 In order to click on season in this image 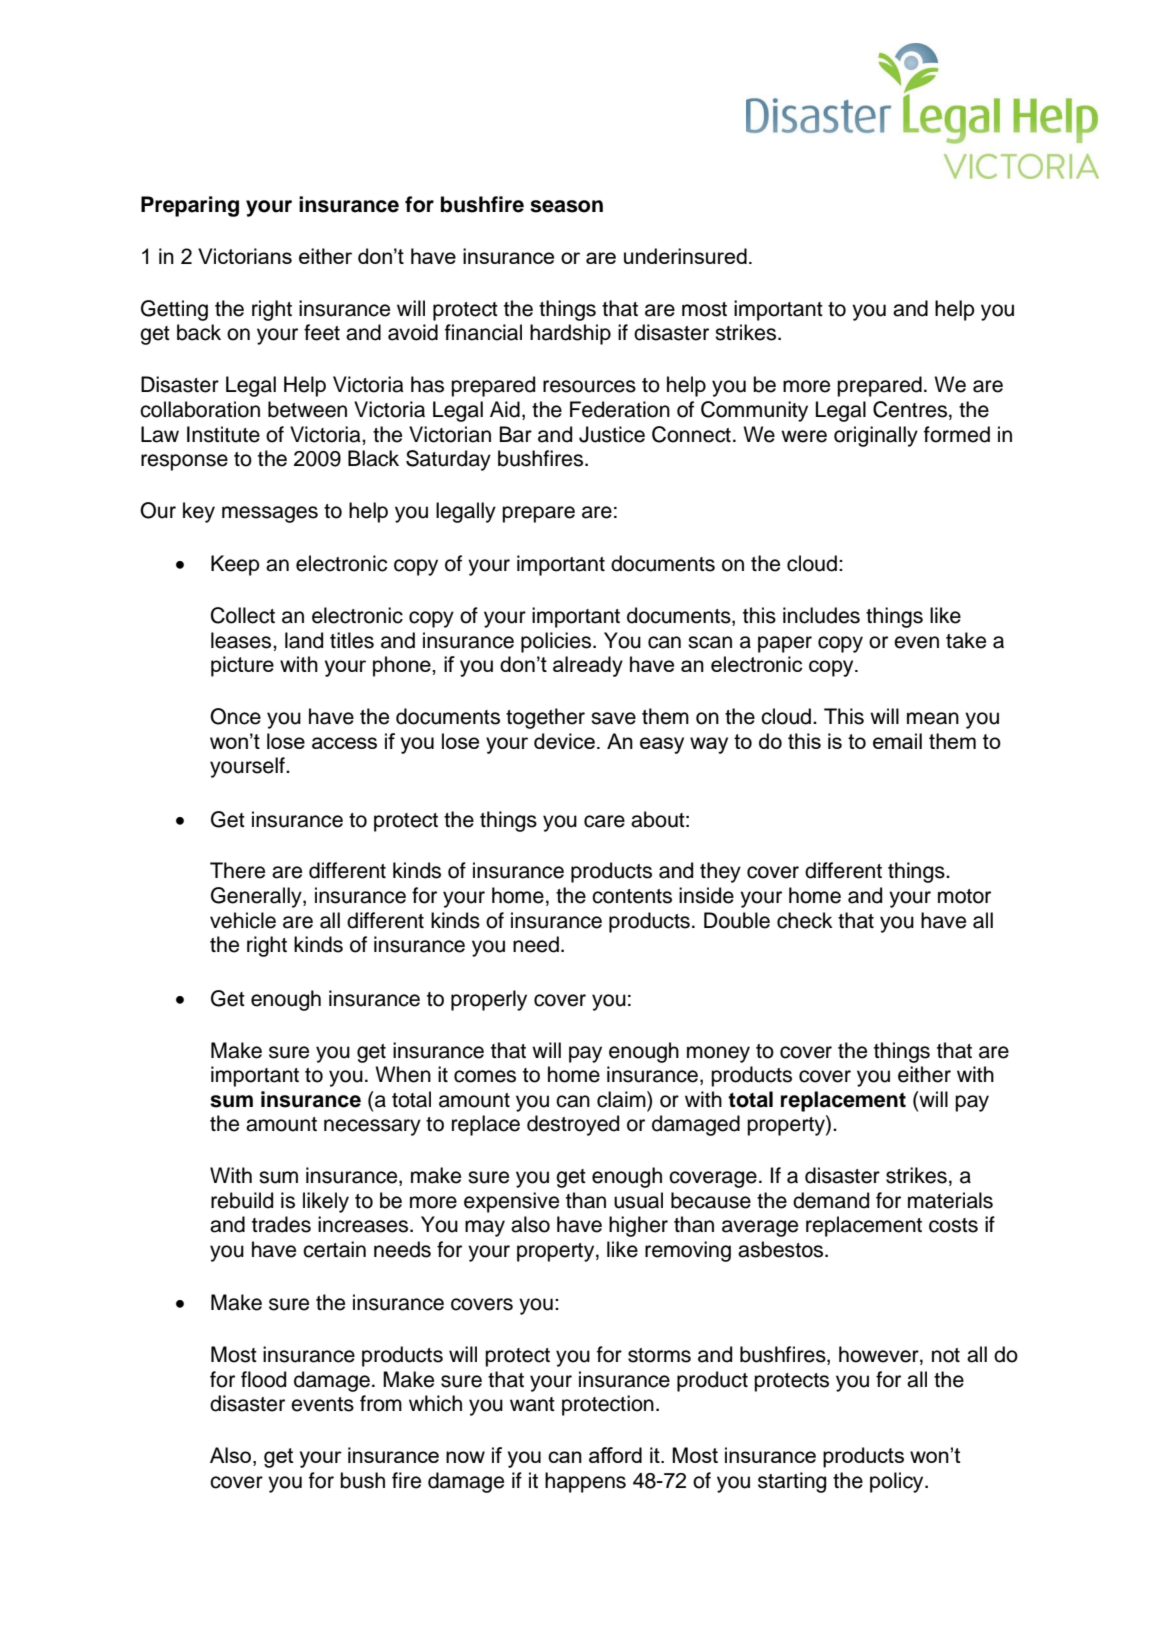, I will do `click(566, 206)`.
